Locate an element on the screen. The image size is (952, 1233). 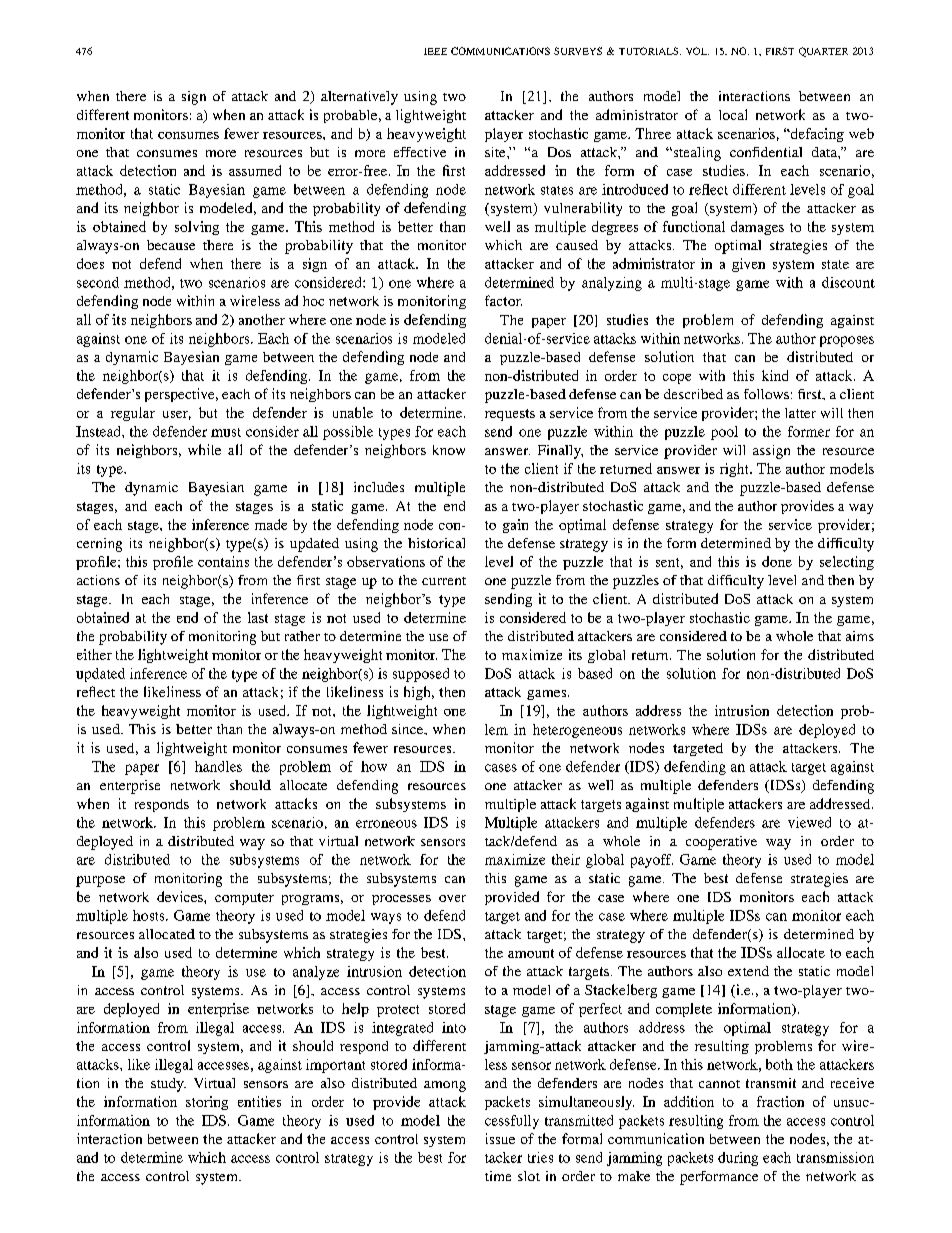
local is located at coordinates (733, 114).
